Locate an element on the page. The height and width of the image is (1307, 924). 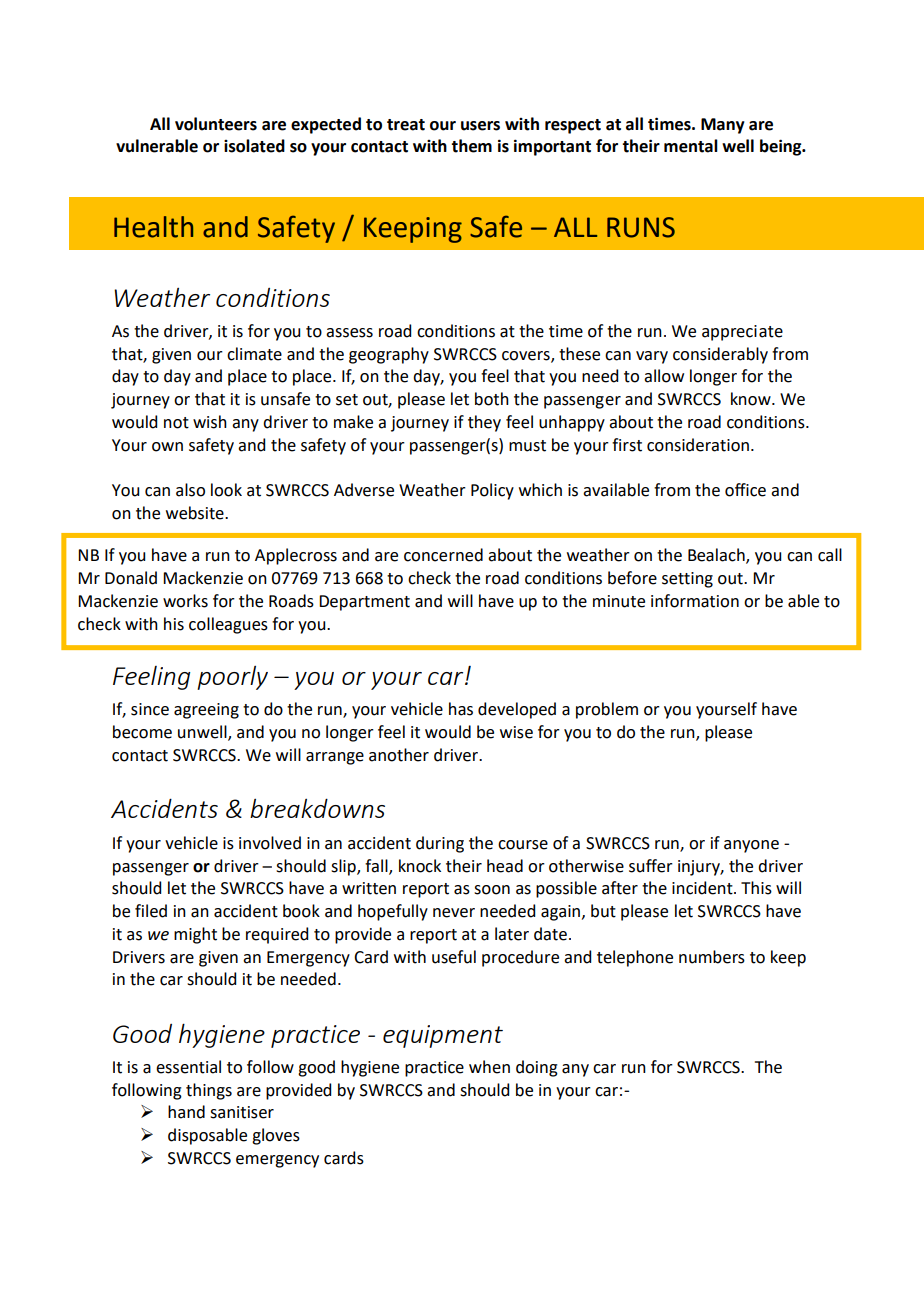
concerned is located at coordinates (443, 555).
